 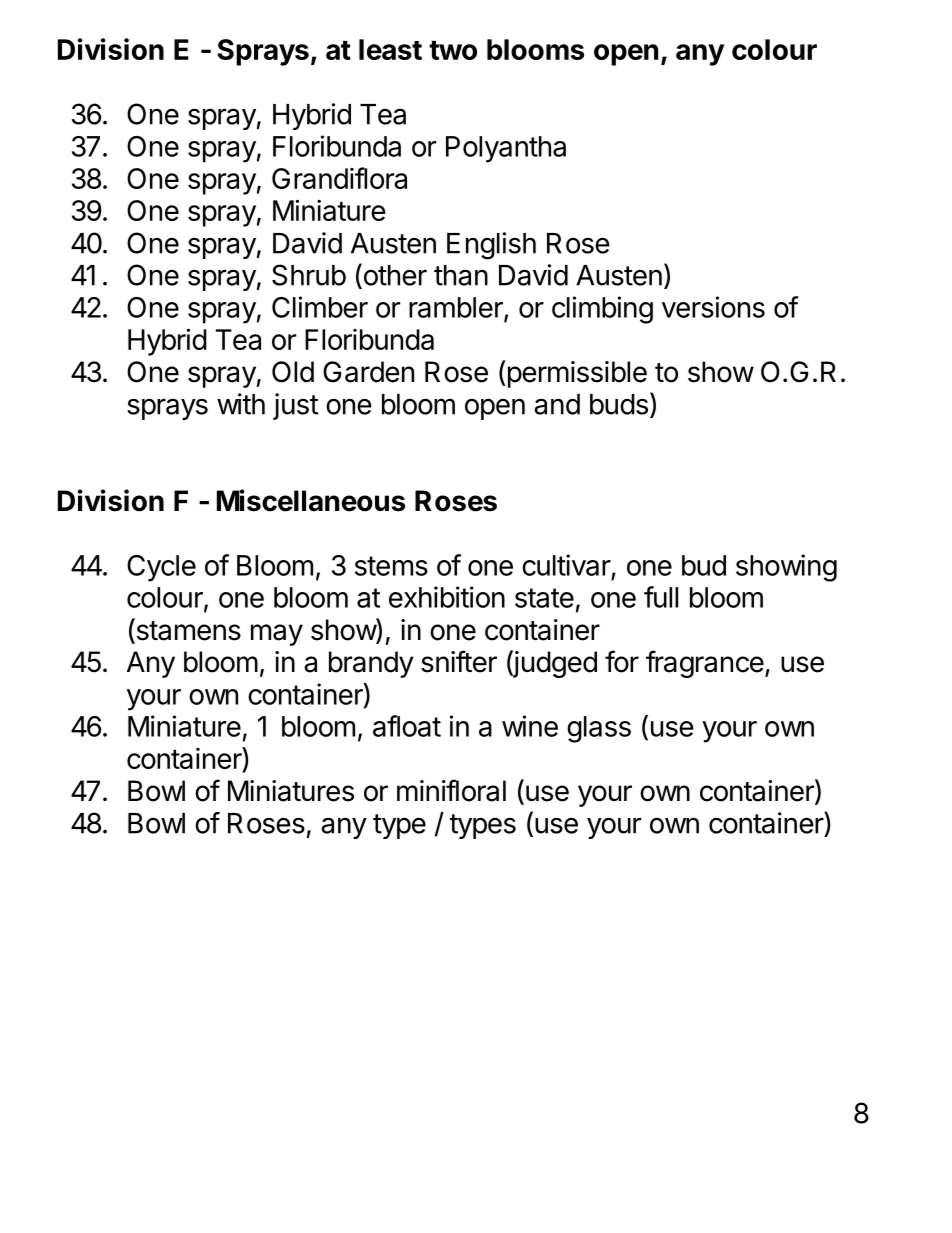 What do you see at coordinates (368, 372) in the document?
I see `Garden` at bounding box center [368, 372].
